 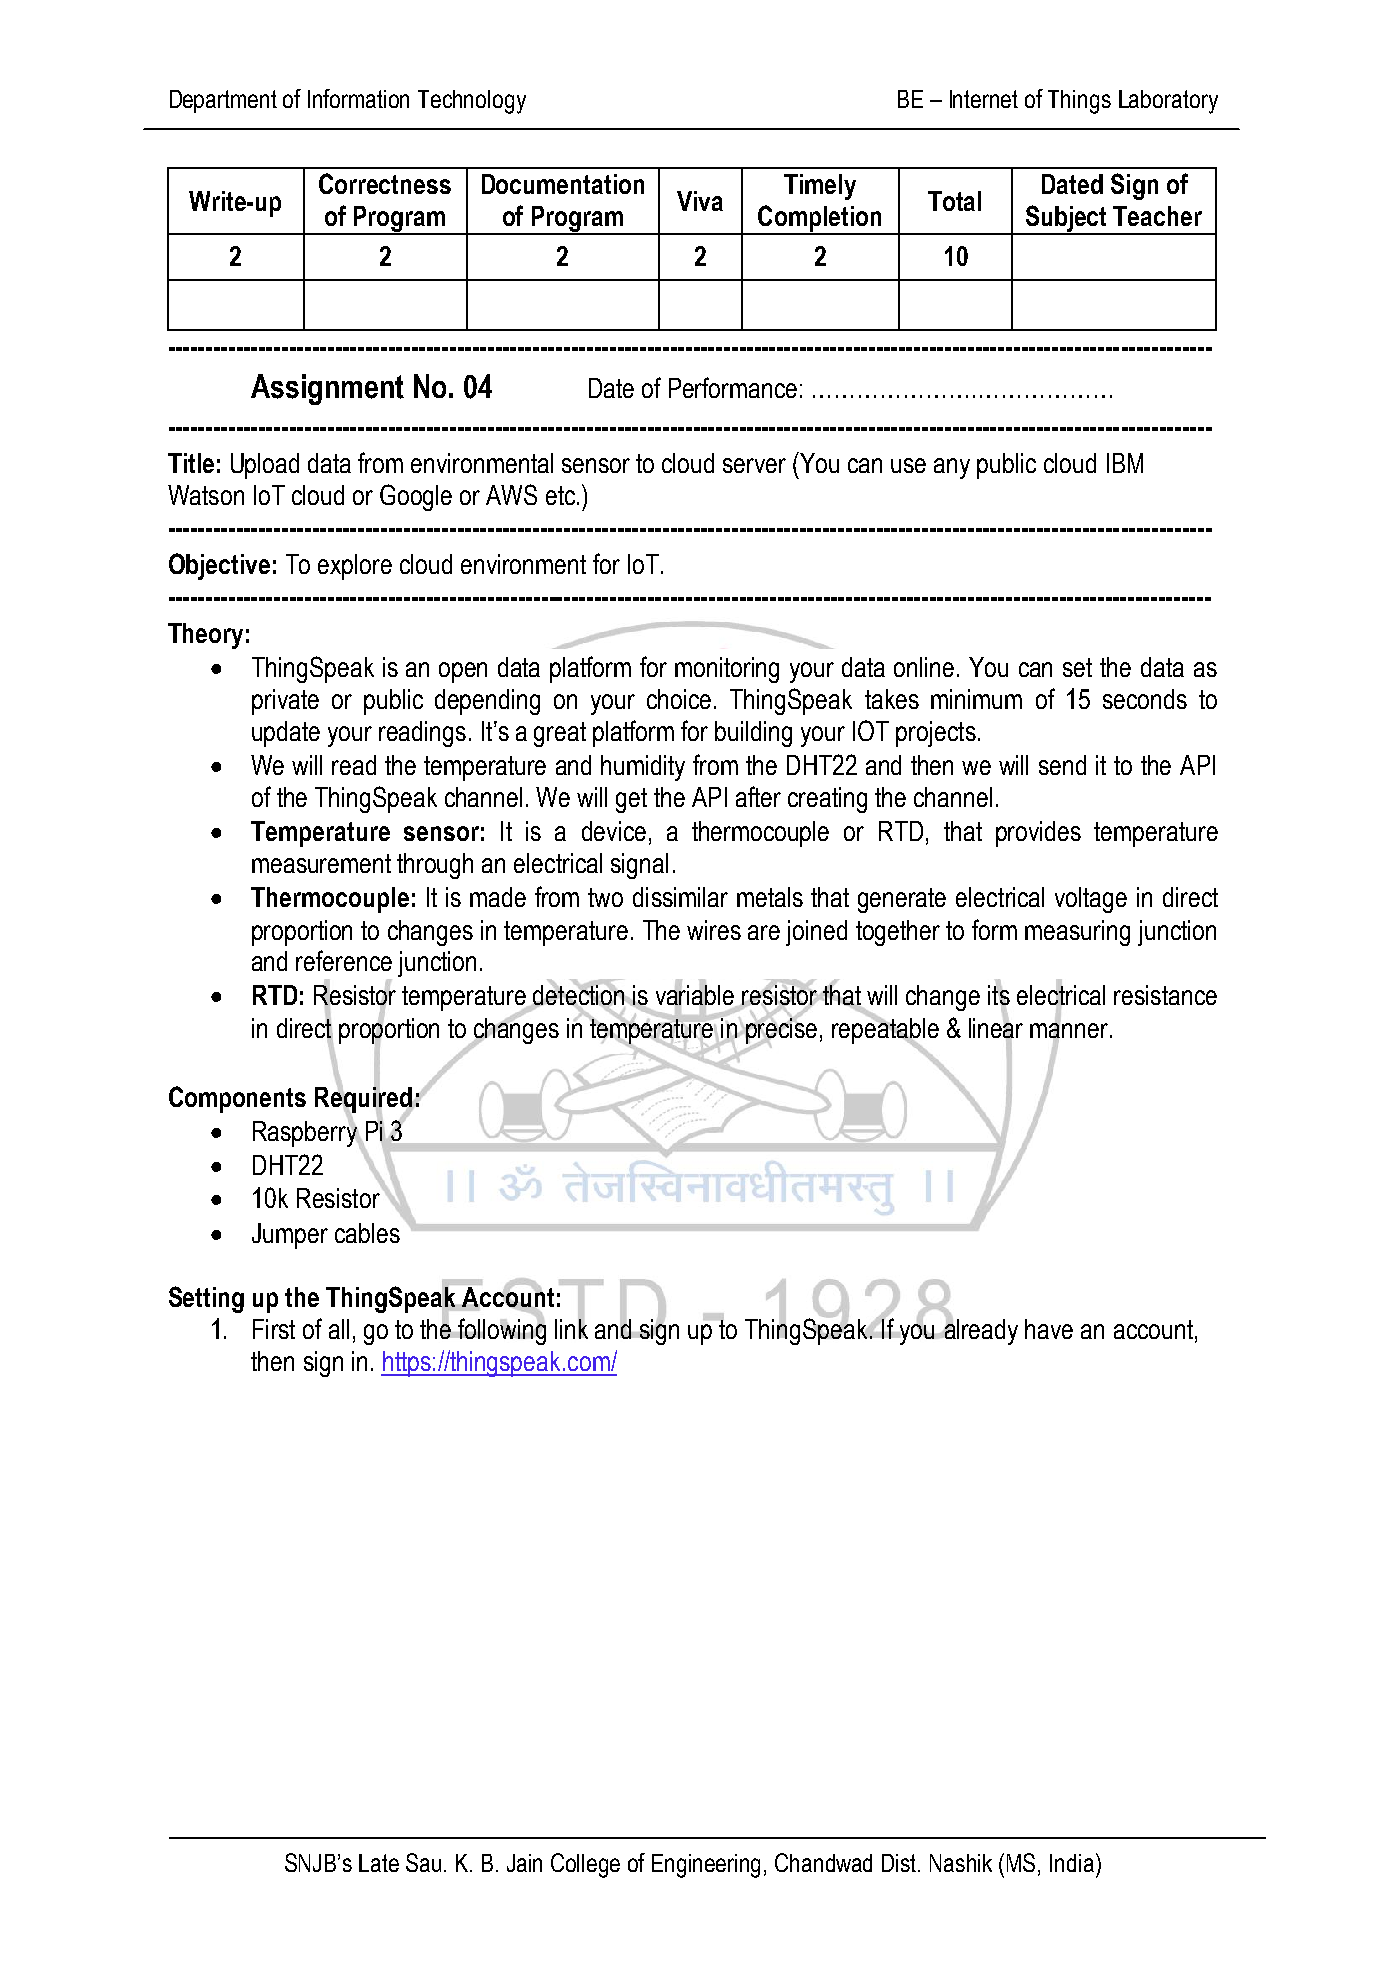 What do you see at coordinates (379, 1863) in the page?
I see `Late` at bounding box center [379, 1863].
